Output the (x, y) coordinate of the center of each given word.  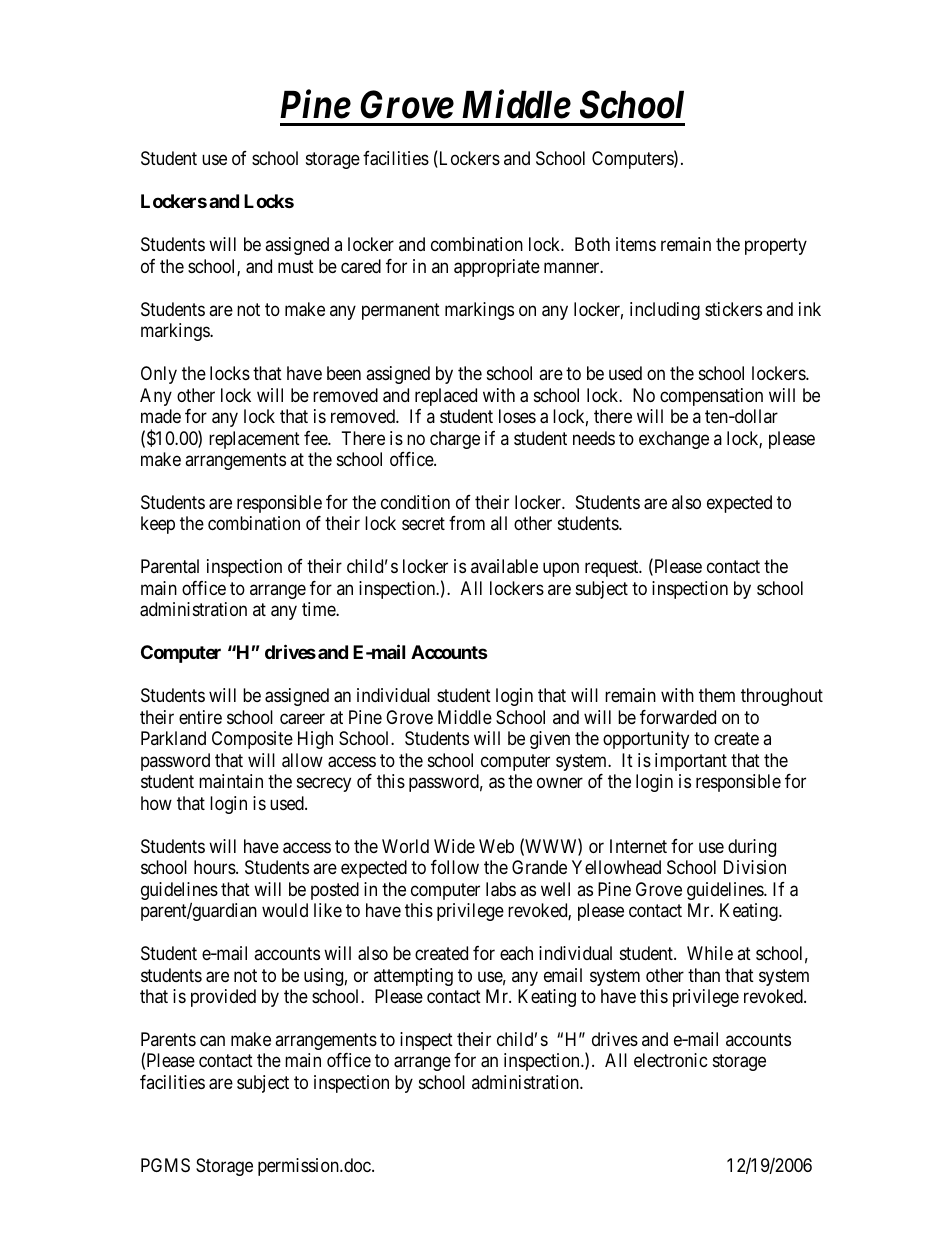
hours (215, 867)
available (504, 566)
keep (158, 525)
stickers (733, 309)
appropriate (497, 268)
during (752, 848)
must (296, 266)
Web (496, 846)
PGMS (165, 1165)
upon (561, 570)
